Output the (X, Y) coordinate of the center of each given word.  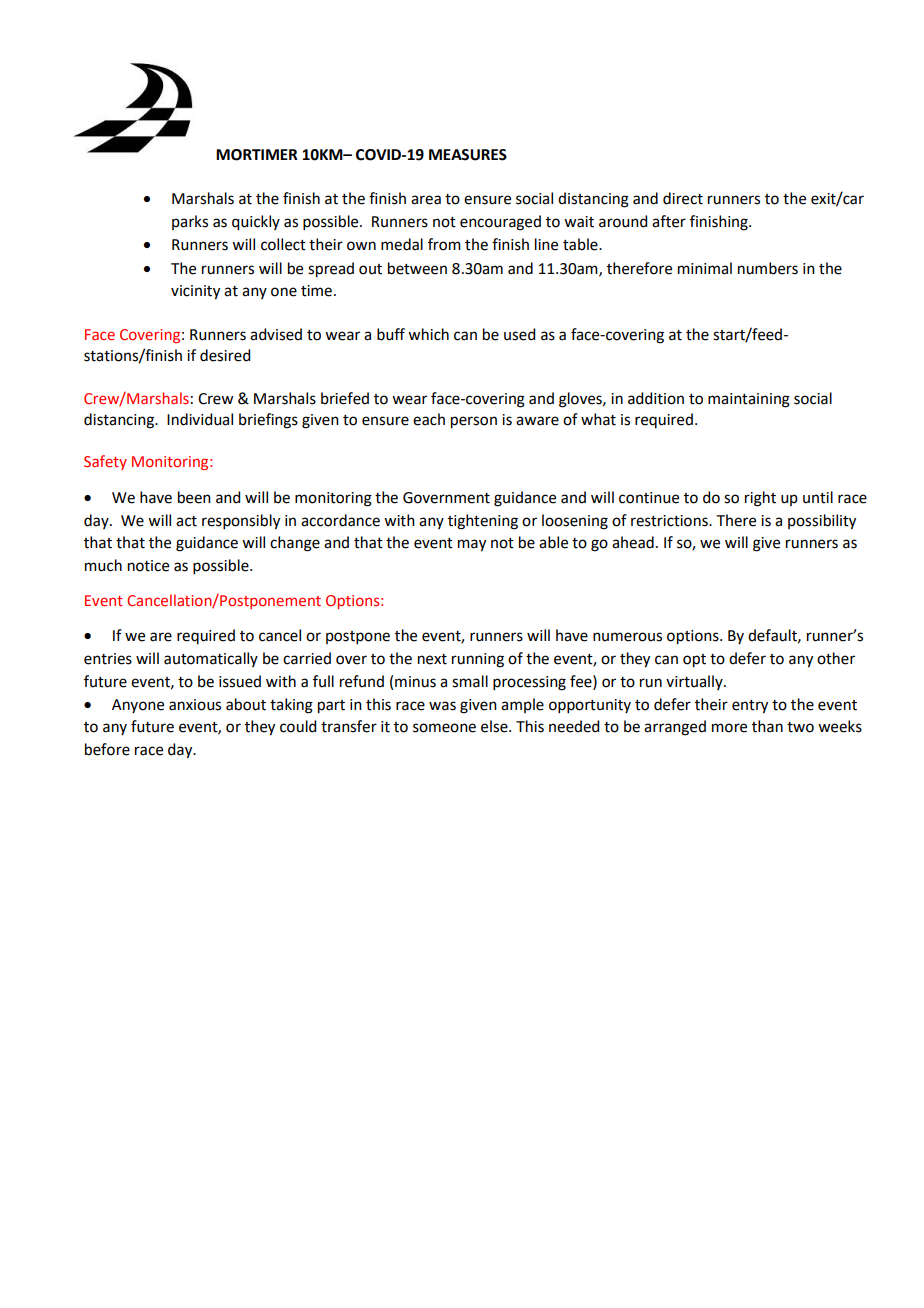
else (495, 726)
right (760, 499)
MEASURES (468, 155)
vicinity (195, 292)
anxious (195, 705)
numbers (768, 268)
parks (190, 222)
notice (148, 566)
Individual (200, 419)
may (472, 545)
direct (683, 198)
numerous (627, 637)
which (428, 334)
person (474, 422)
